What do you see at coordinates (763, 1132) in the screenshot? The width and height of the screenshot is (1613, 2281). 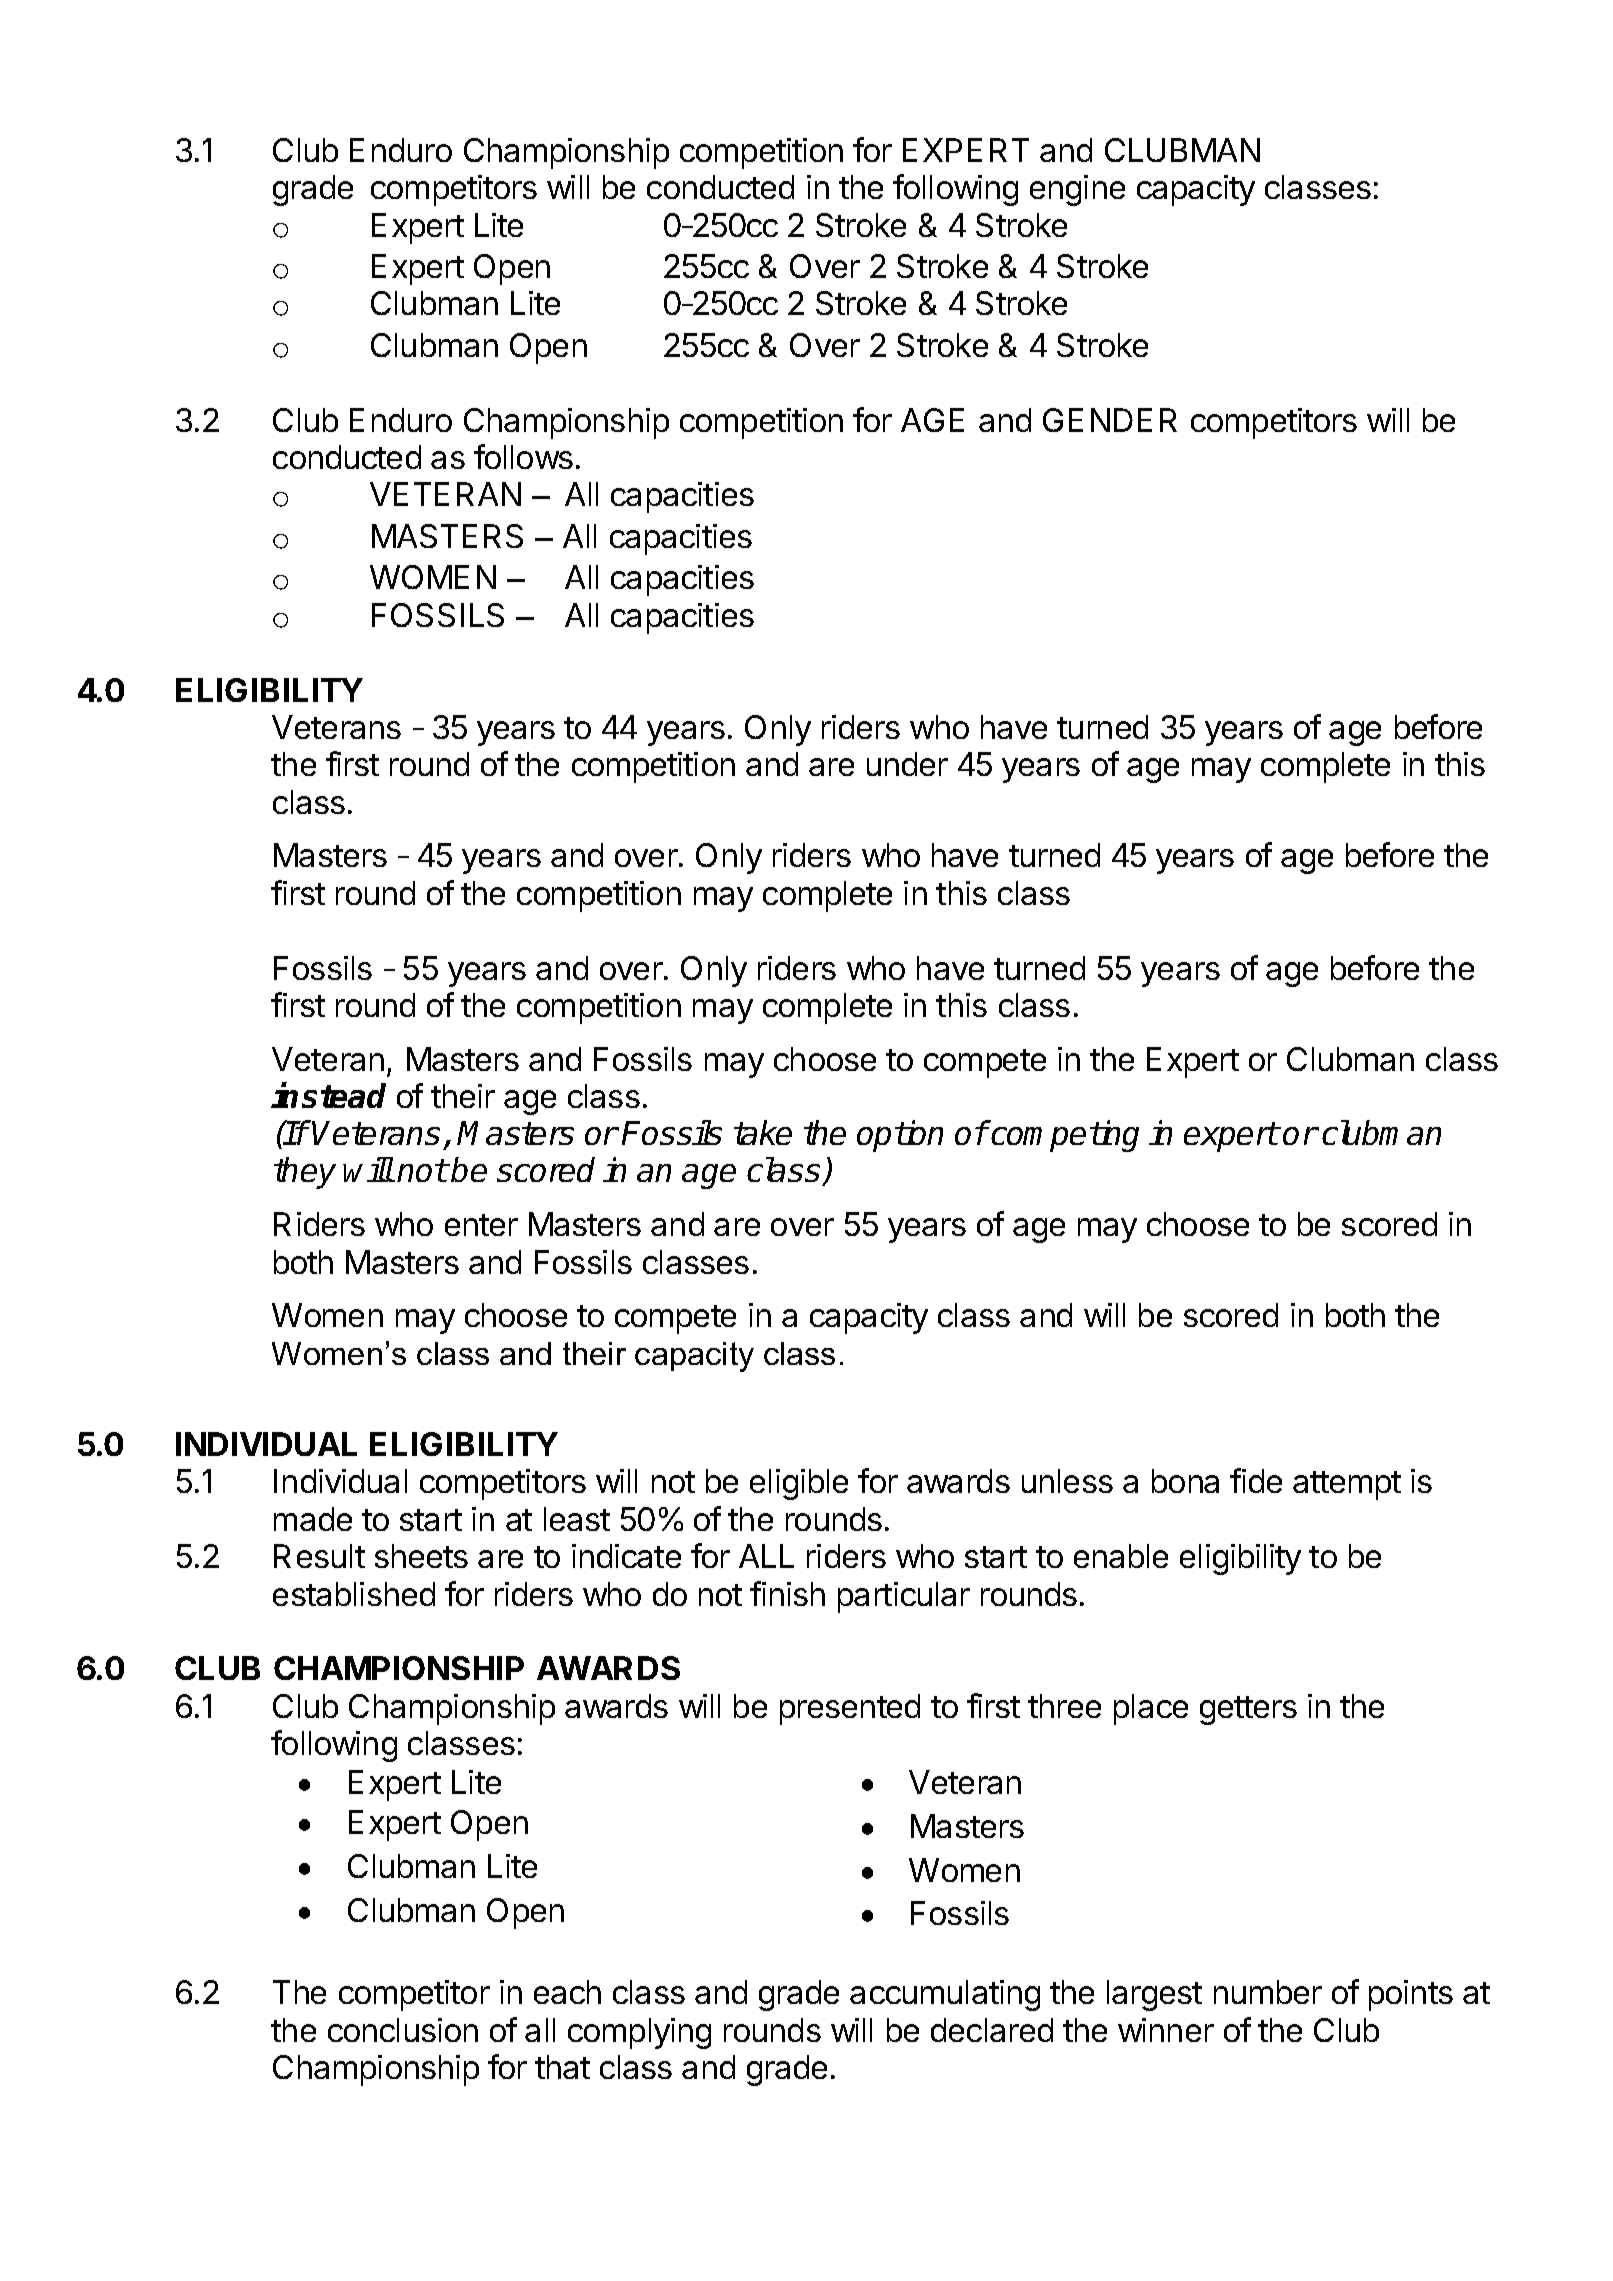 I see `take` at bounding box center [763, 1132].
